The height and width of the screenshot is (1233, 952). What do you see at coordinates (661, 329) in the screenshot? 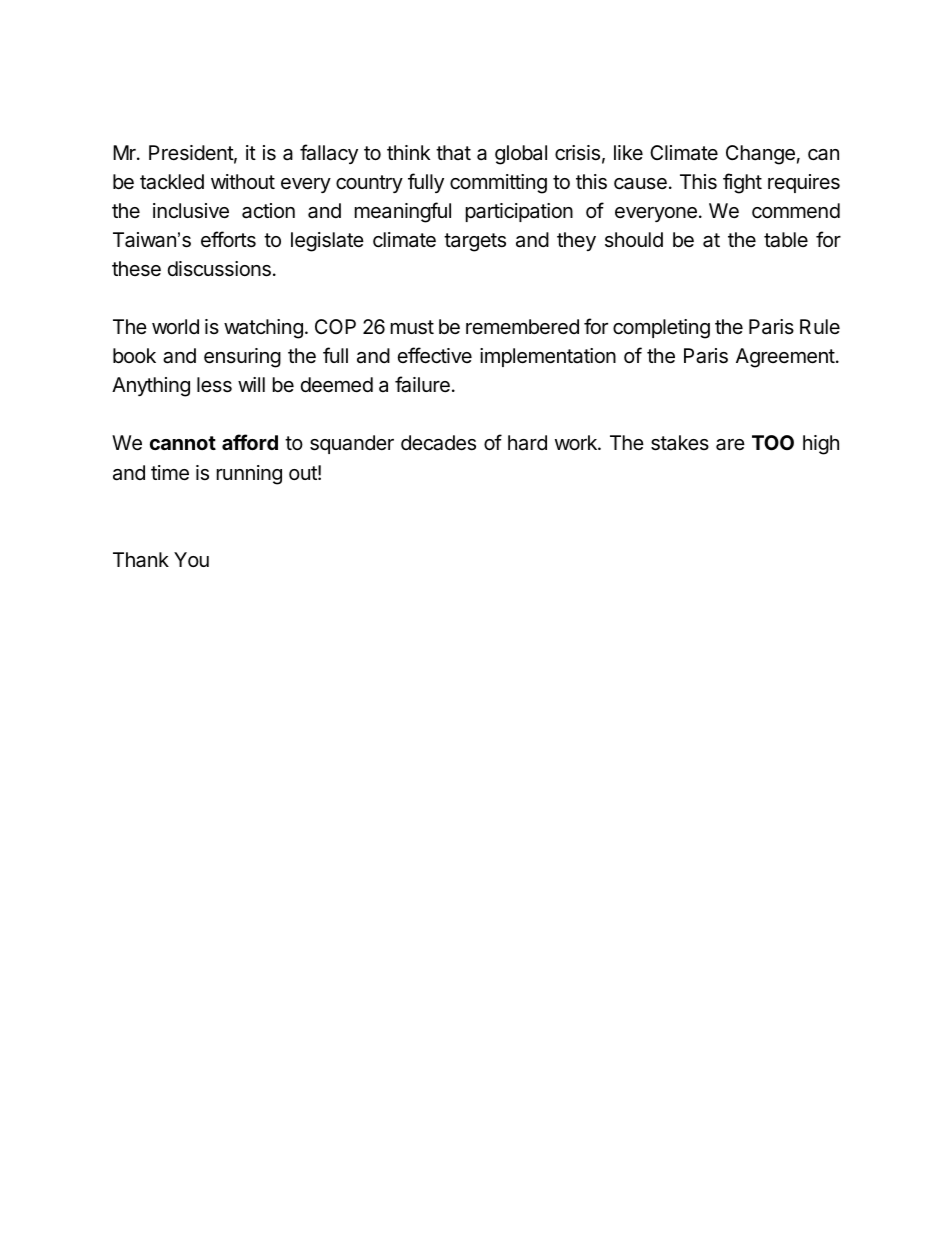
I see `completing` at bounding box center [661, 329].
